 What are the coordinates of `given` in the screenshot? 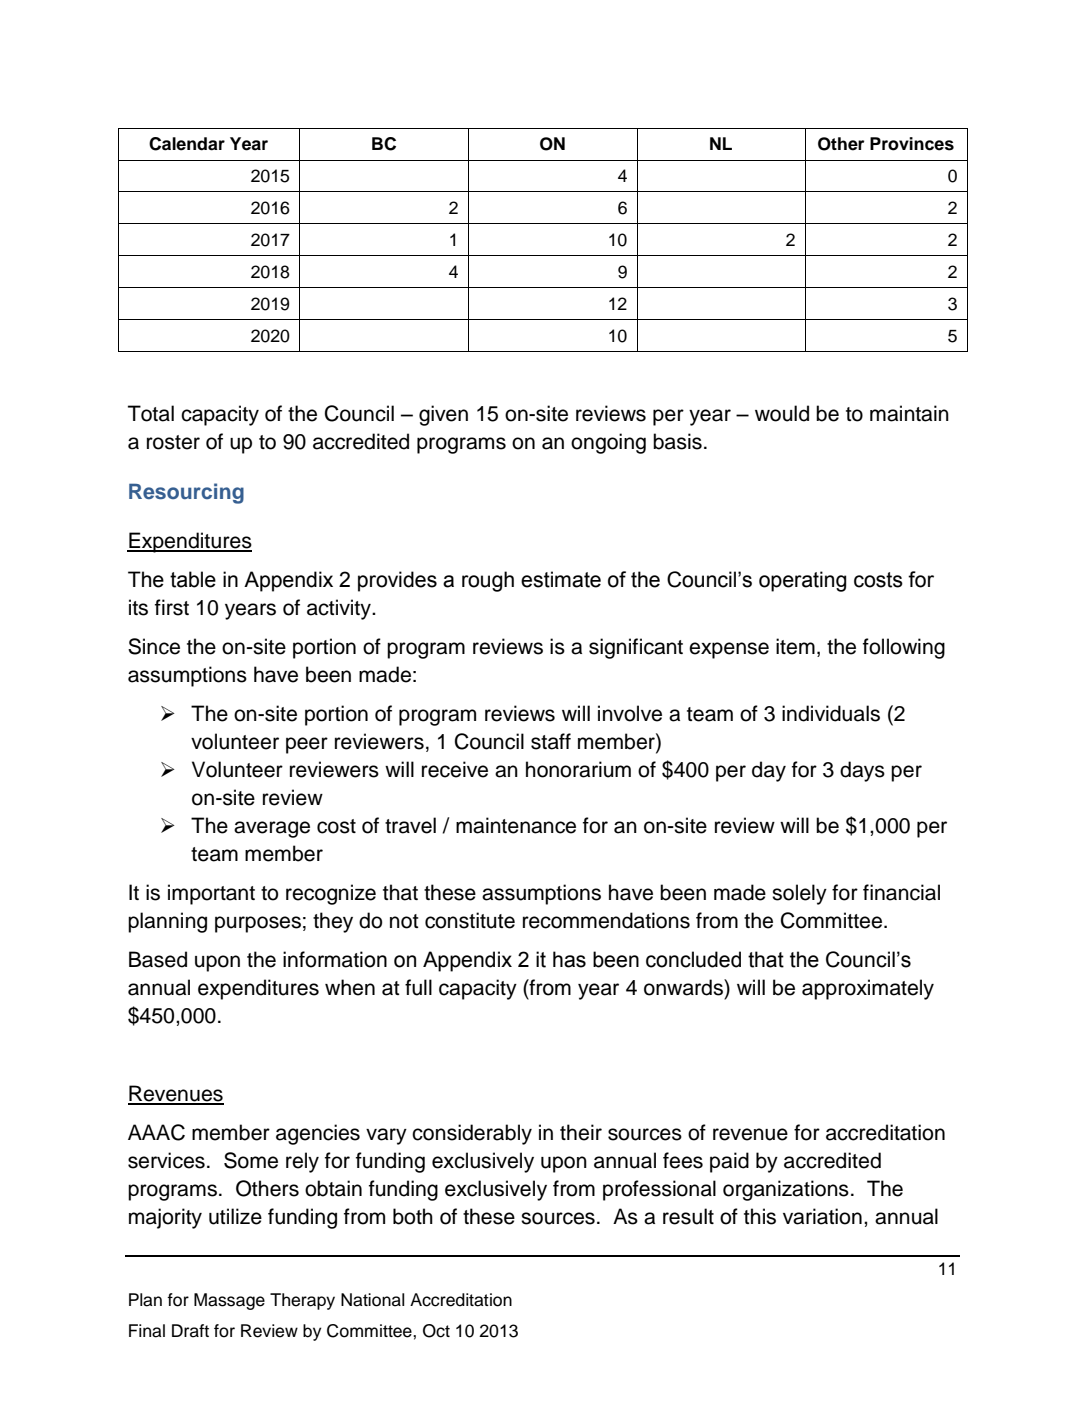 It's located at (443, 415).
